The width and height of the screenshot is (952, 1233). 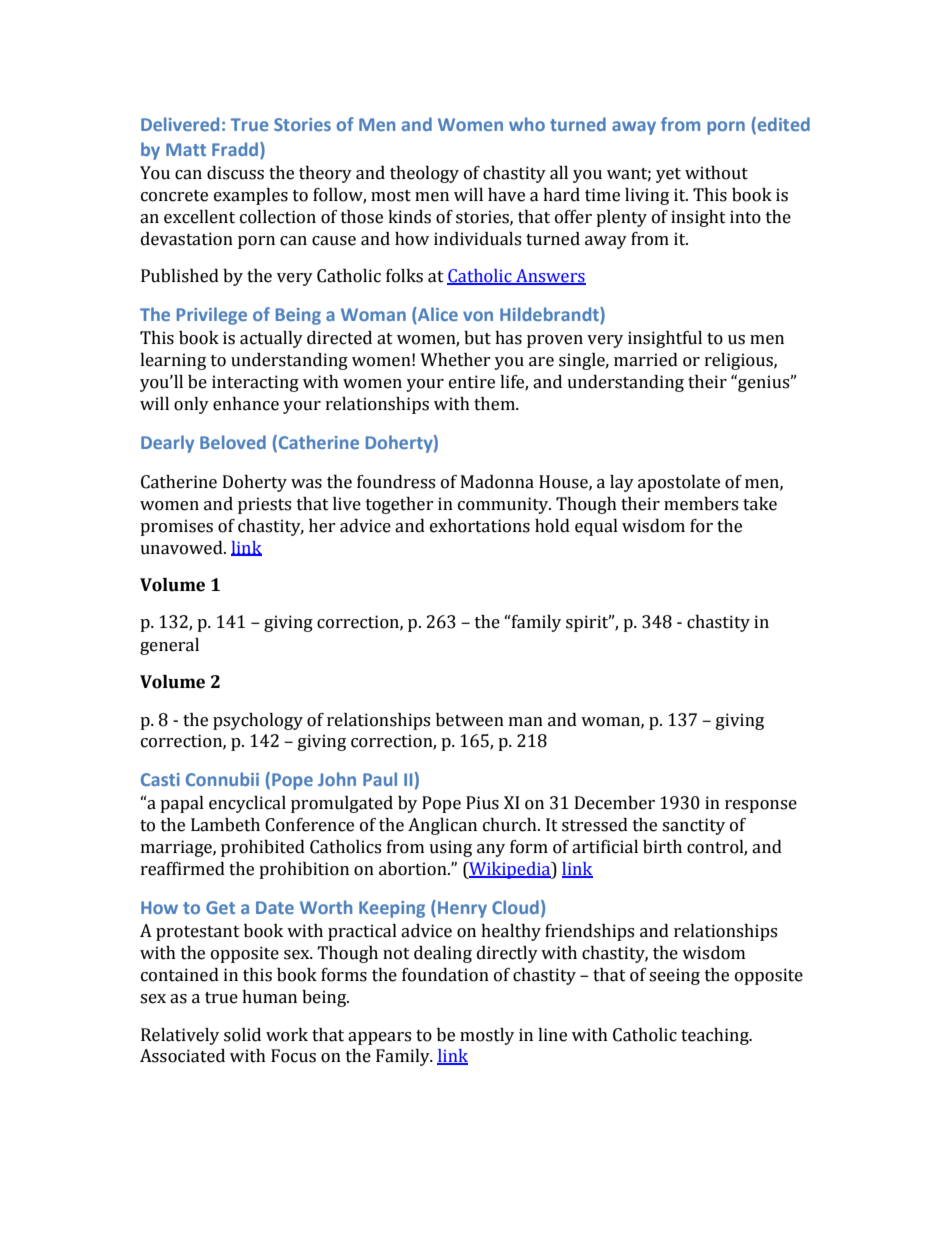 What do you see at coordinates (646, 360) in the screenshot?
I see `married` at bounding box center [646, 360].
